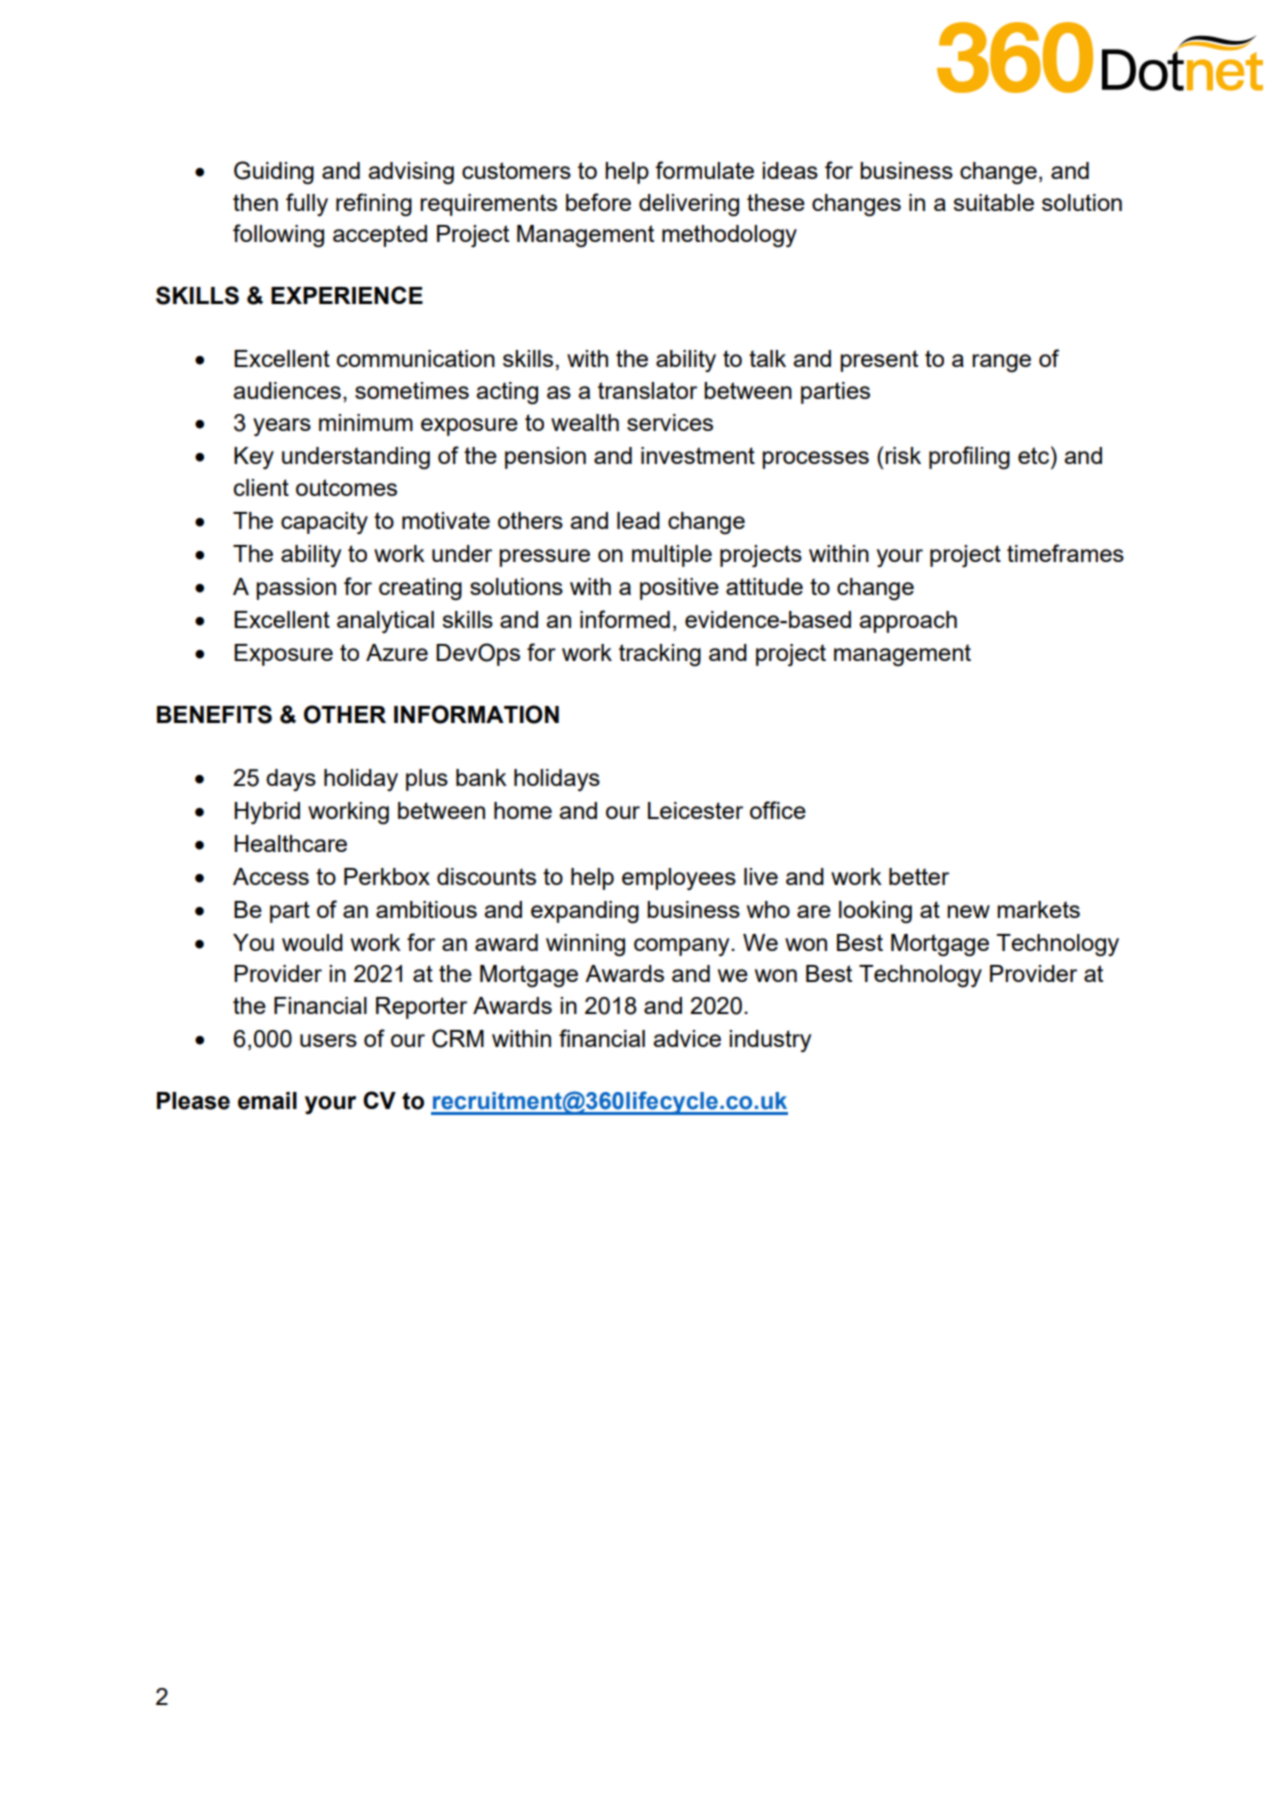 Image resolution: width=1286 pixels, height=1818 pixels. I want to click on client, so click(261, 487).
